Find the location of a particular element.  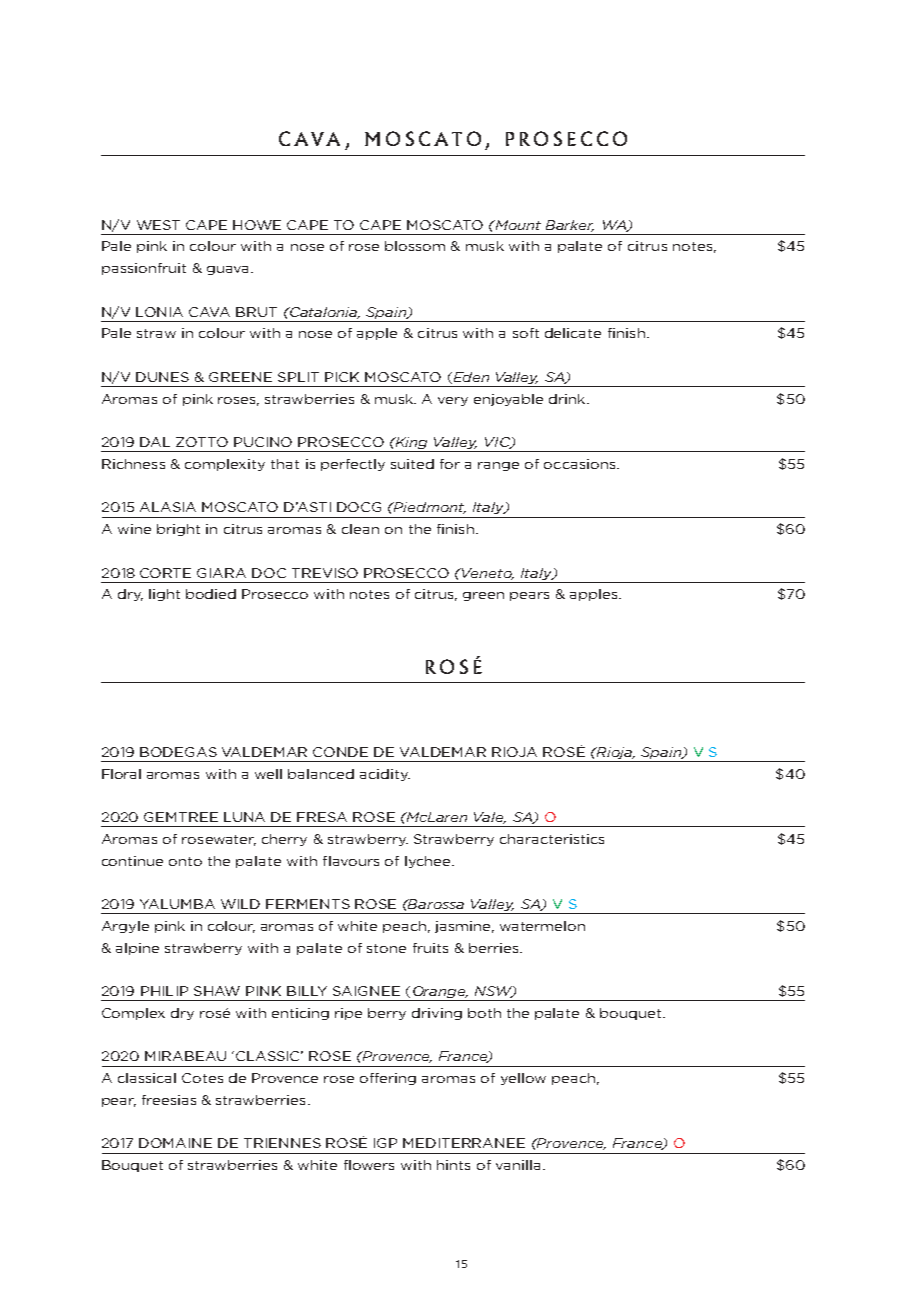

bright is located at coordinates (178, 530).
